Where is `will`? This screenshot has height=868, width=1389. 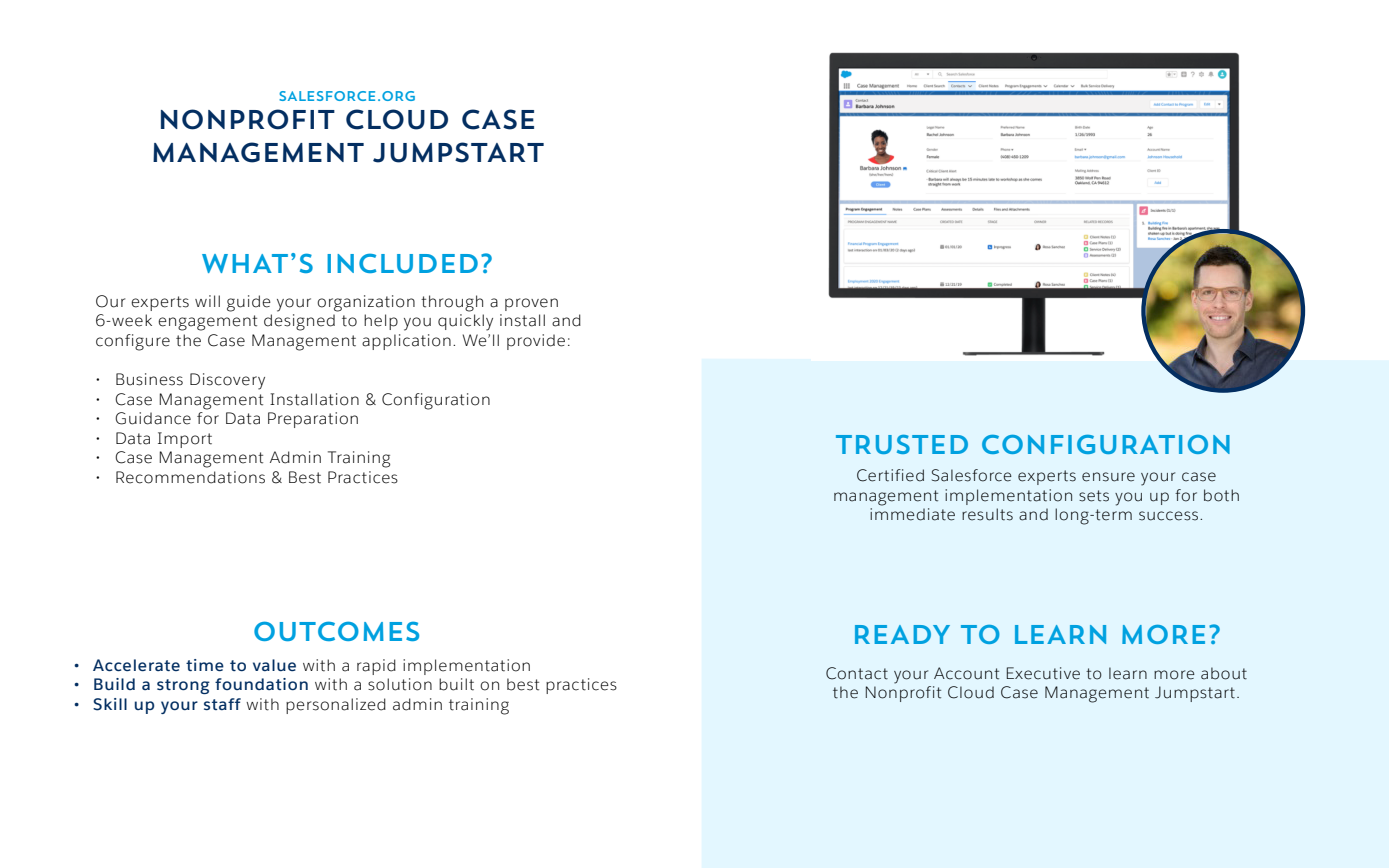 will is located at coordinates (207, 301).
